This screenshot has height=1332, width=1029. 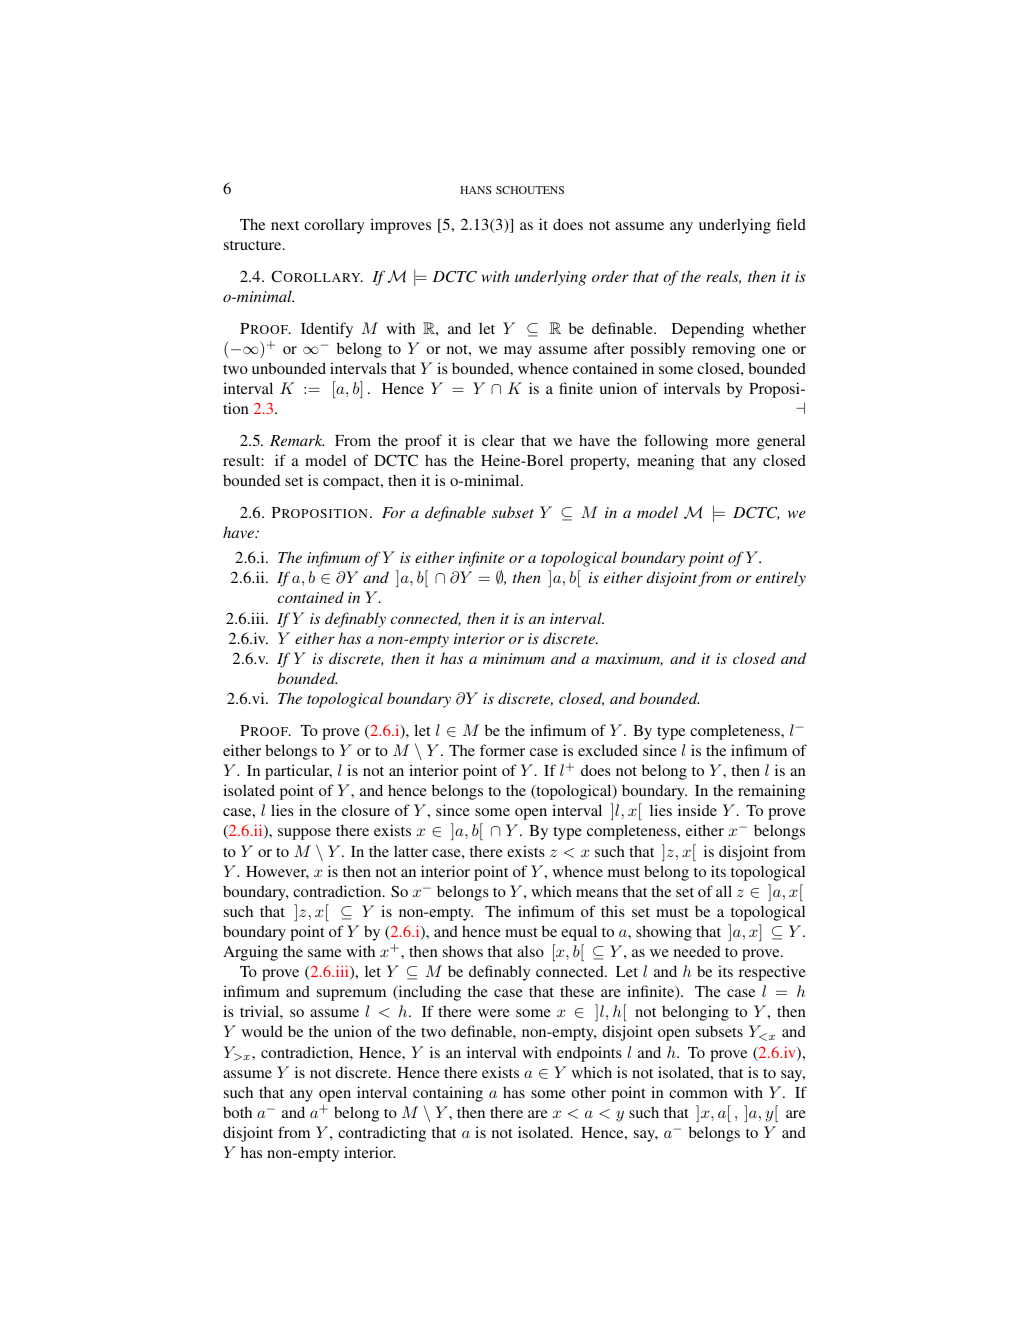 I want to click on next, so click(x=285, y=225).
